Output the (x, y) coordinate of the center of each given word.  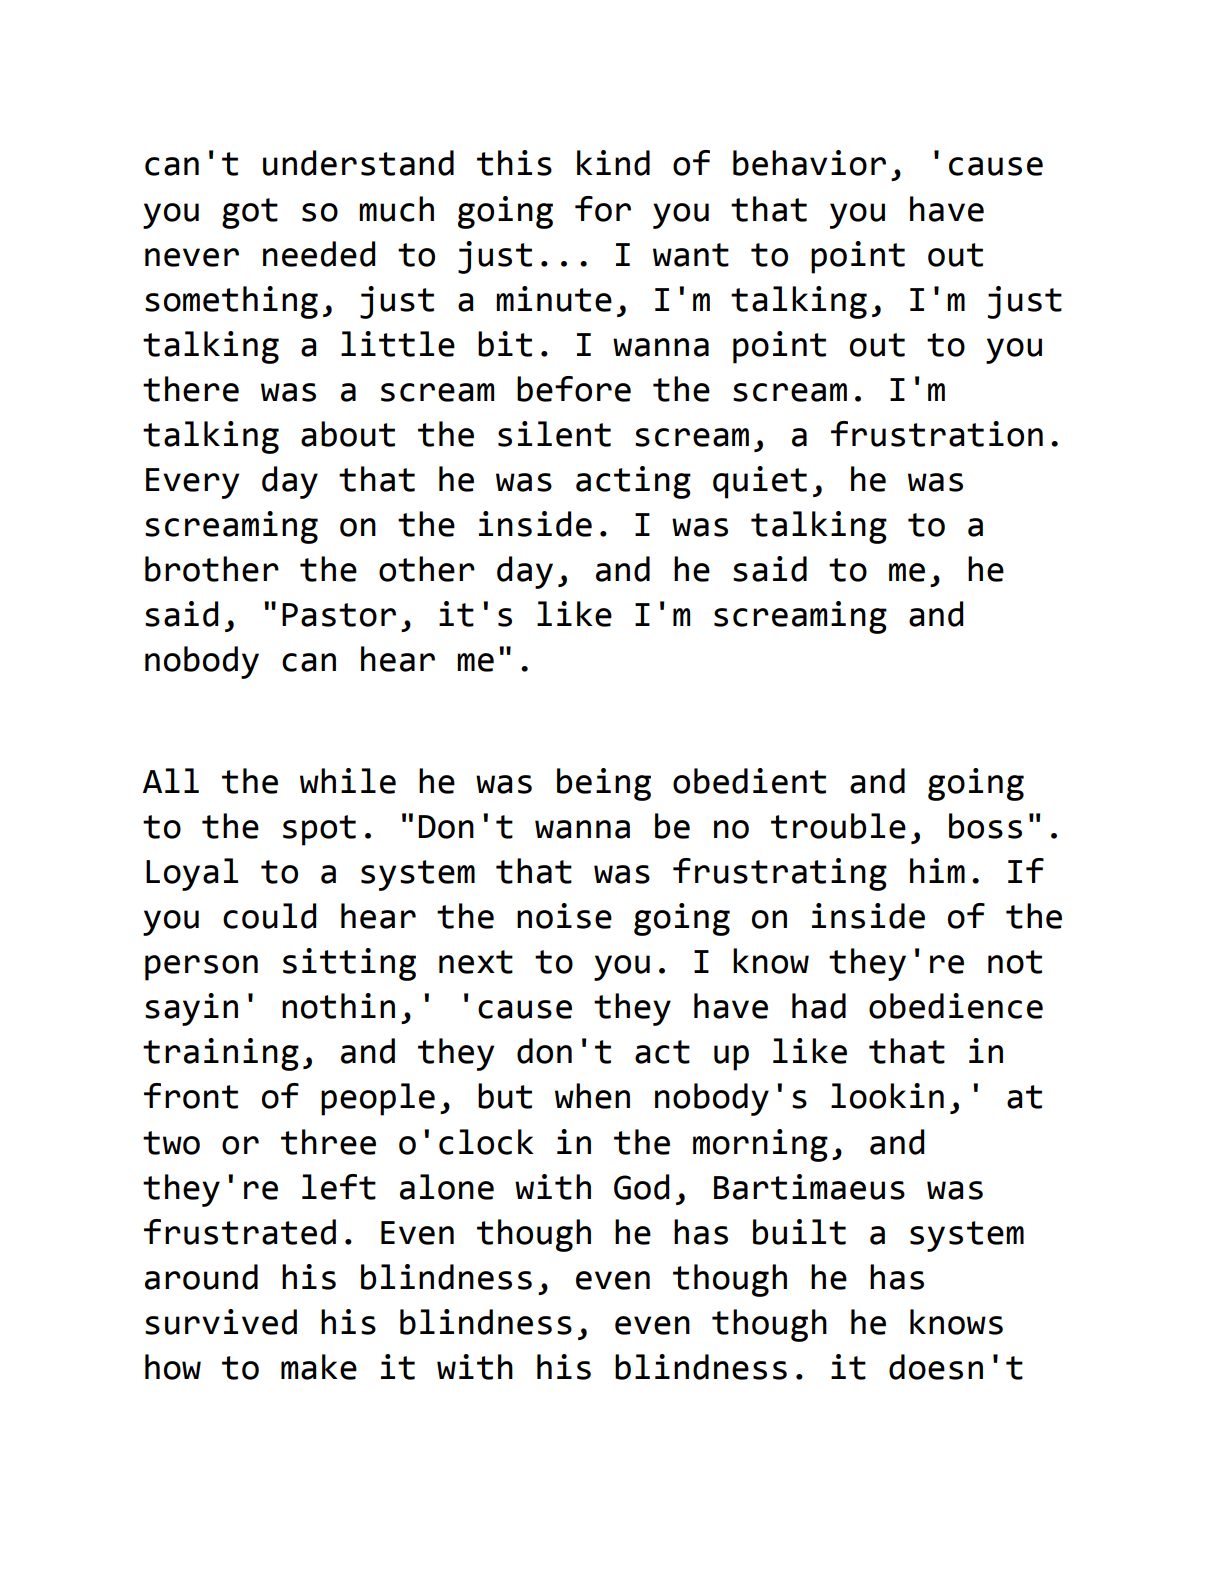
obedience (956, 1006)
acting (633, 482)
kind (613, 163)
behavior (809, 163)
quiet (760, 482)
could (269, 916)
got (250, 213)
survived (221, 1322)
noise (564, 916)
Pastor (339, 615)
